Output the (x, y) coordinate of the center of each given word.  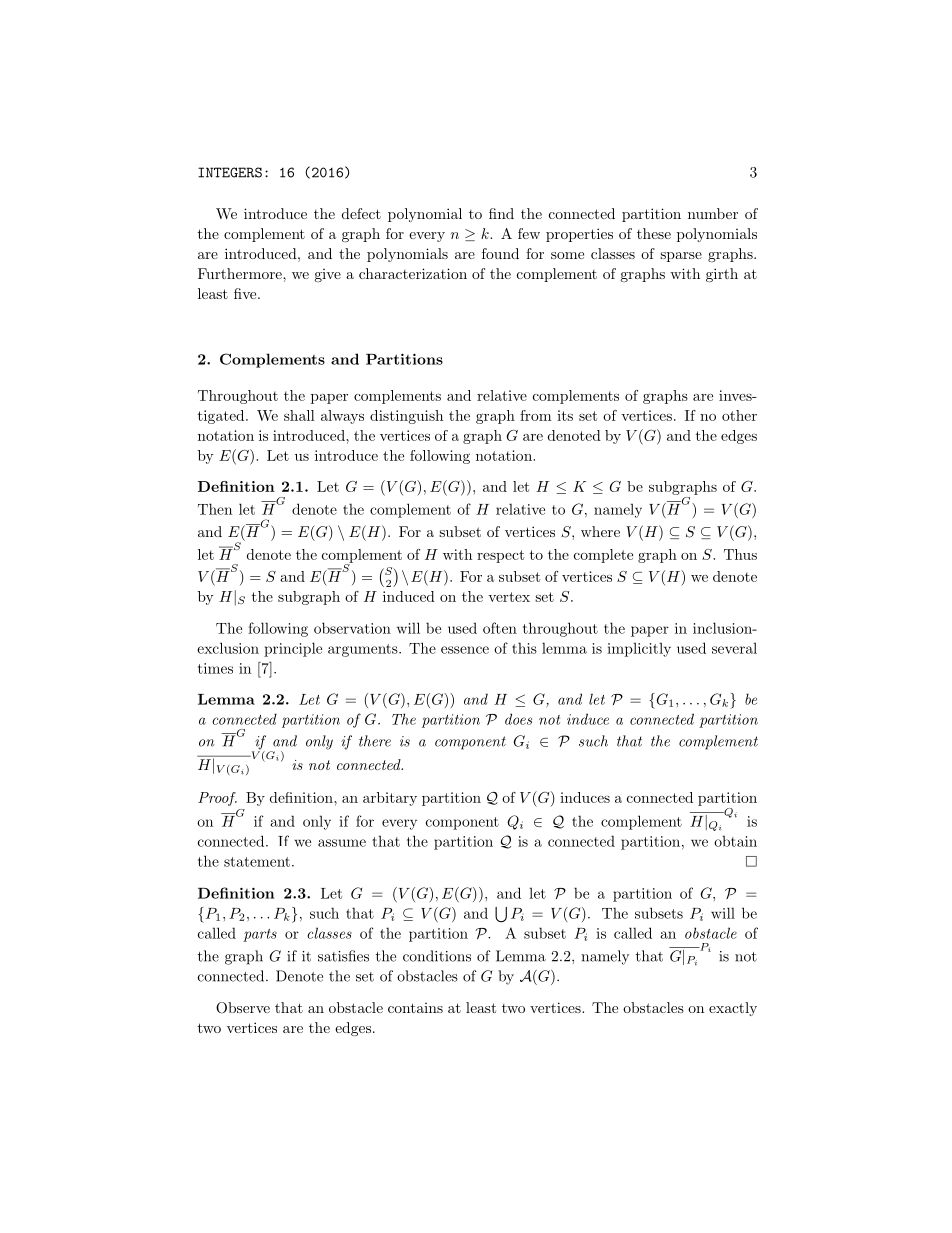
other (739, 415)
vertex (509, 597)
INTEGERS (230, 172)
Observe (243, 1008)
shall (299, 415)
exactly (733, 1009)
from (536, 415)
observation (352, 628)
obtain (735, 841)
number (713, 213)
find (501, 213)
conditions (437, 956)
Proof (217, 799)
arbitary (390, 799)
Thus (740, 554)
